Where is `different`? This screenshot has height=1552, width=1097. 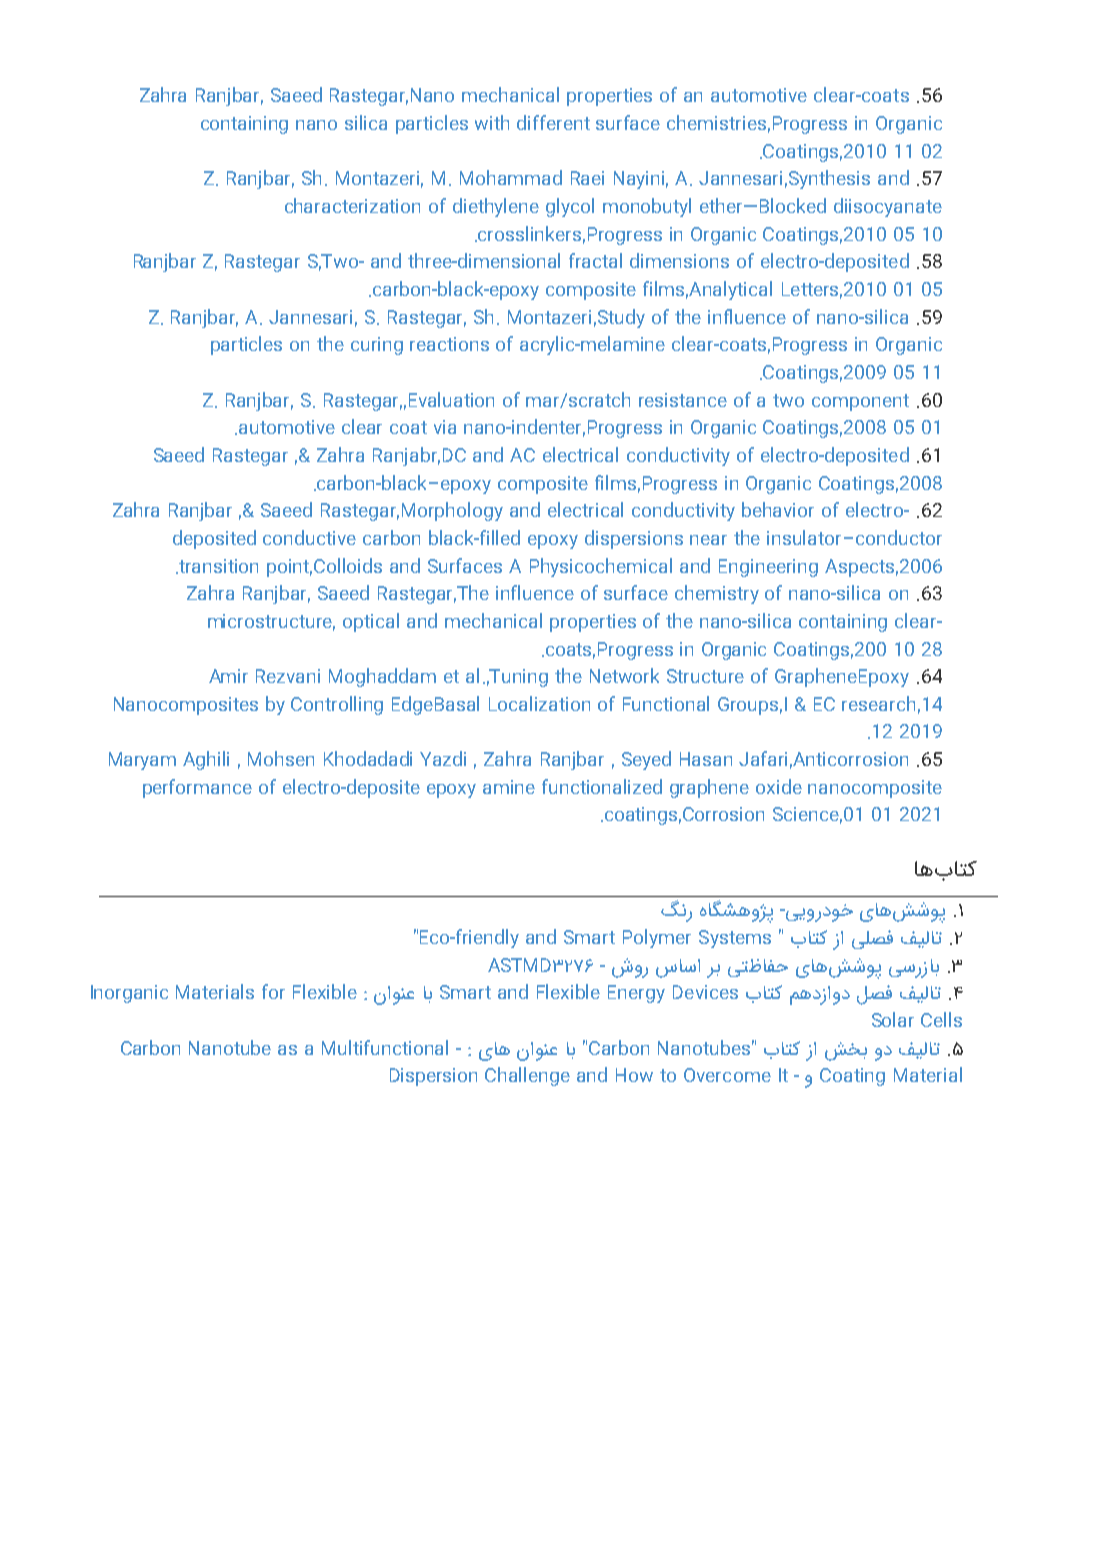 different is located at coordinates (553, 122).
